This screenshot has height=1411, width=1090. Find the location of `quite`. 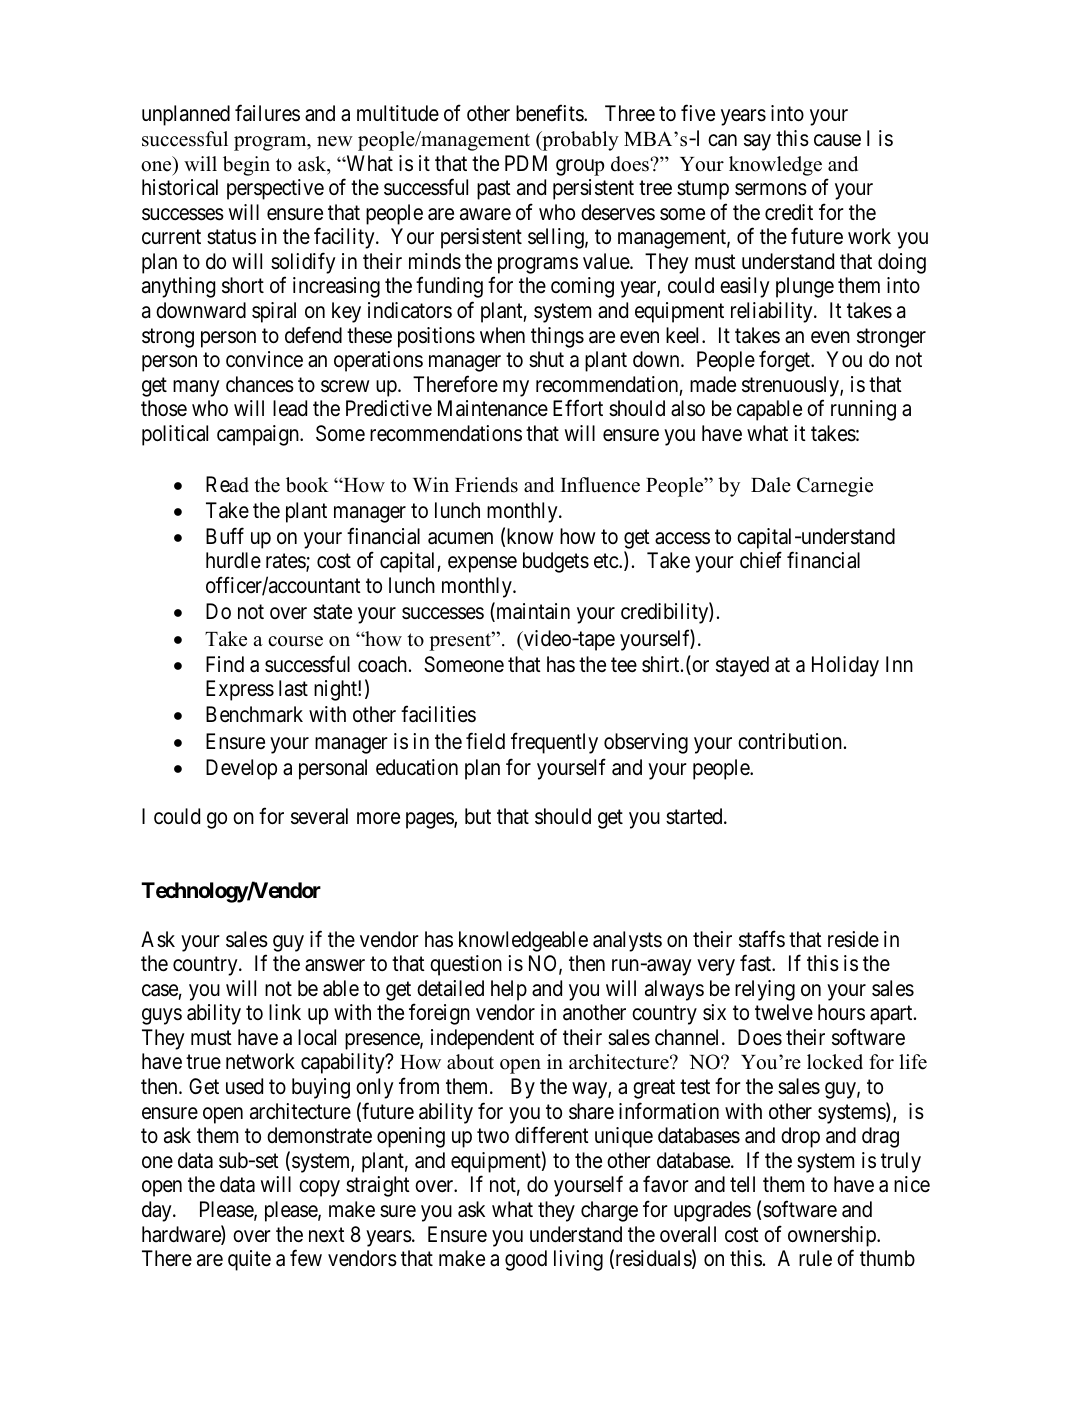

quite is located at coordinates (249, 1260).
